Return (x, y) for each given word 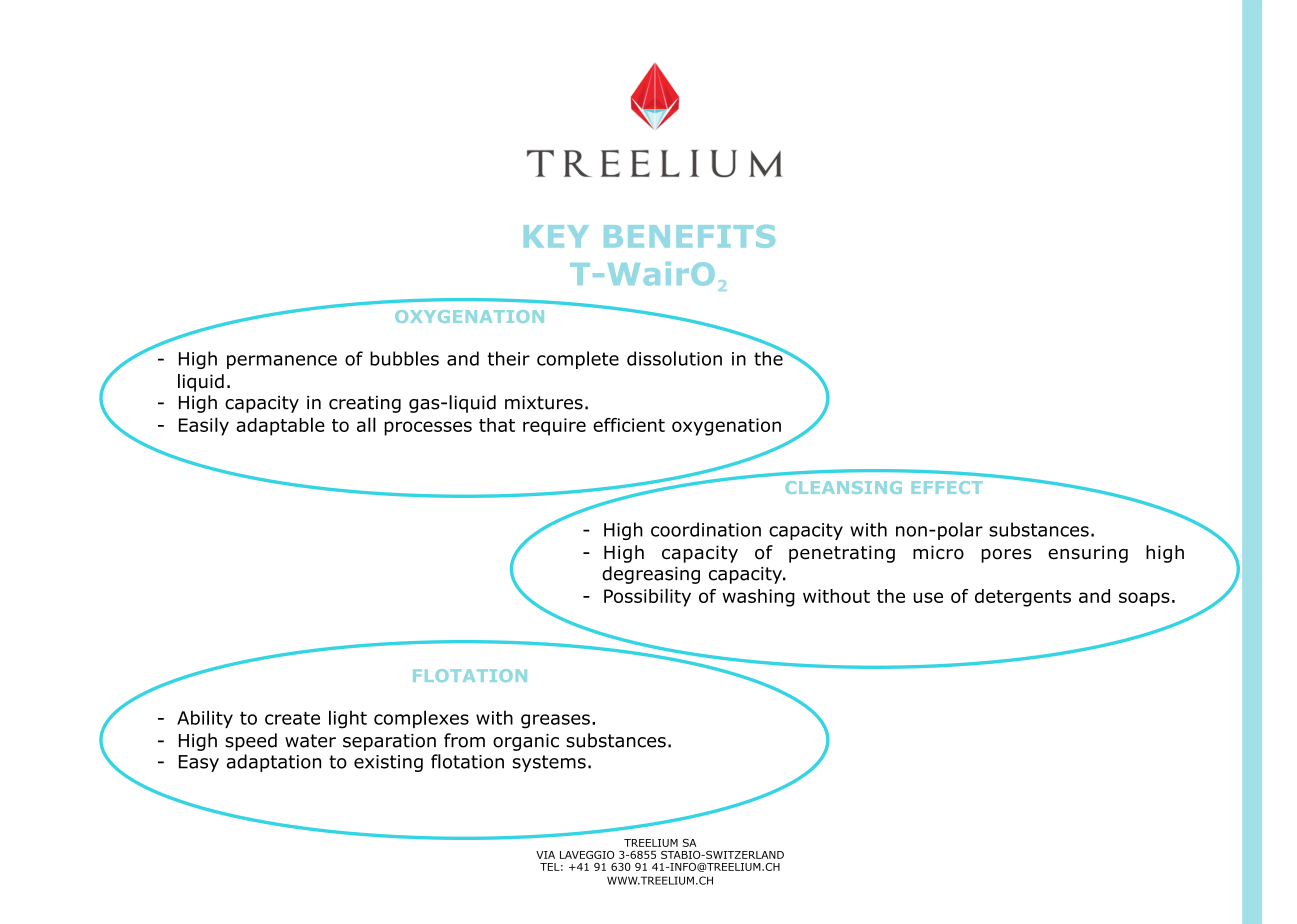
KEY (556, 236)
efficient (629, 425)
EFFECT (947, 487)
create (292, 718)
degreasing (651, 575)
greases (555, 721)
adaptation (274, 763)
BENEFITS (689, 236)
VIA (545, 855)
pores (1006, 556)
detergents (1023, 598)
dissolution (674, 358)
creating (365, 404)
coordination (706, 529)
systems (549, 763)
